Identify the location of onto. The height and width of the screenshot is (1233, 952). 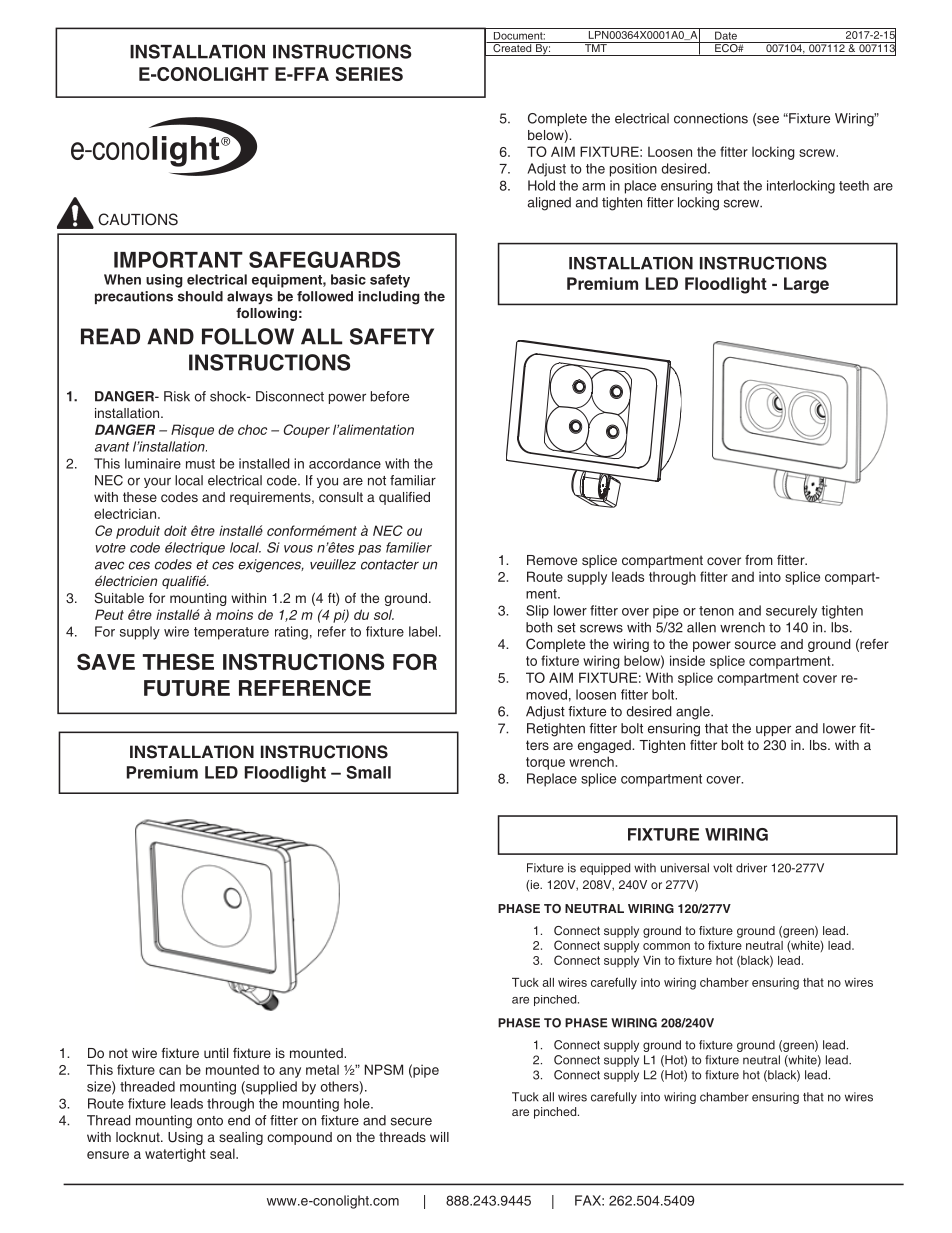
(210, 1121).
